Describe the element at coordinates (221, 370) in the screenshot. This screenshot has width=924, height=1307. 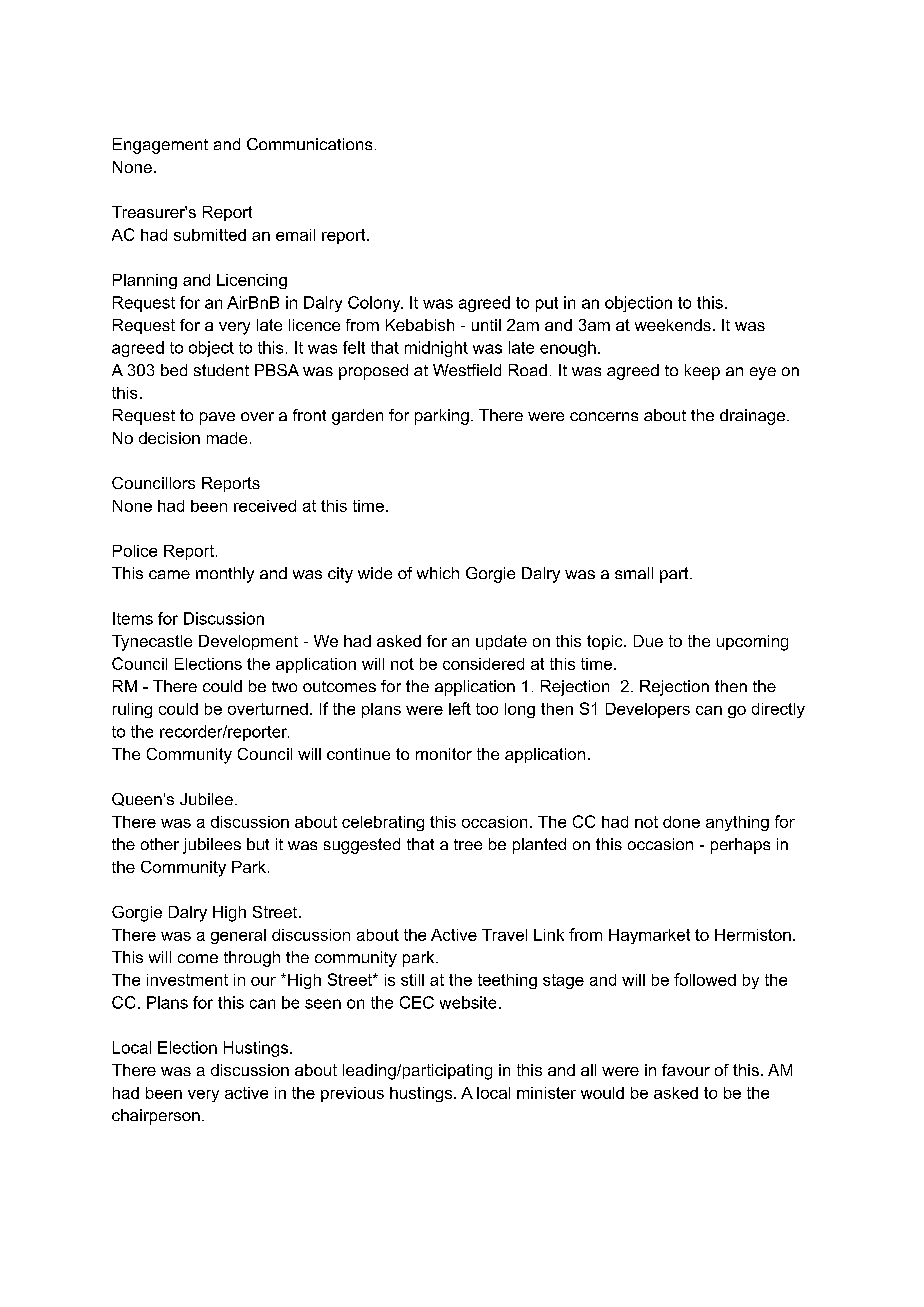
I see `student` at that location.
